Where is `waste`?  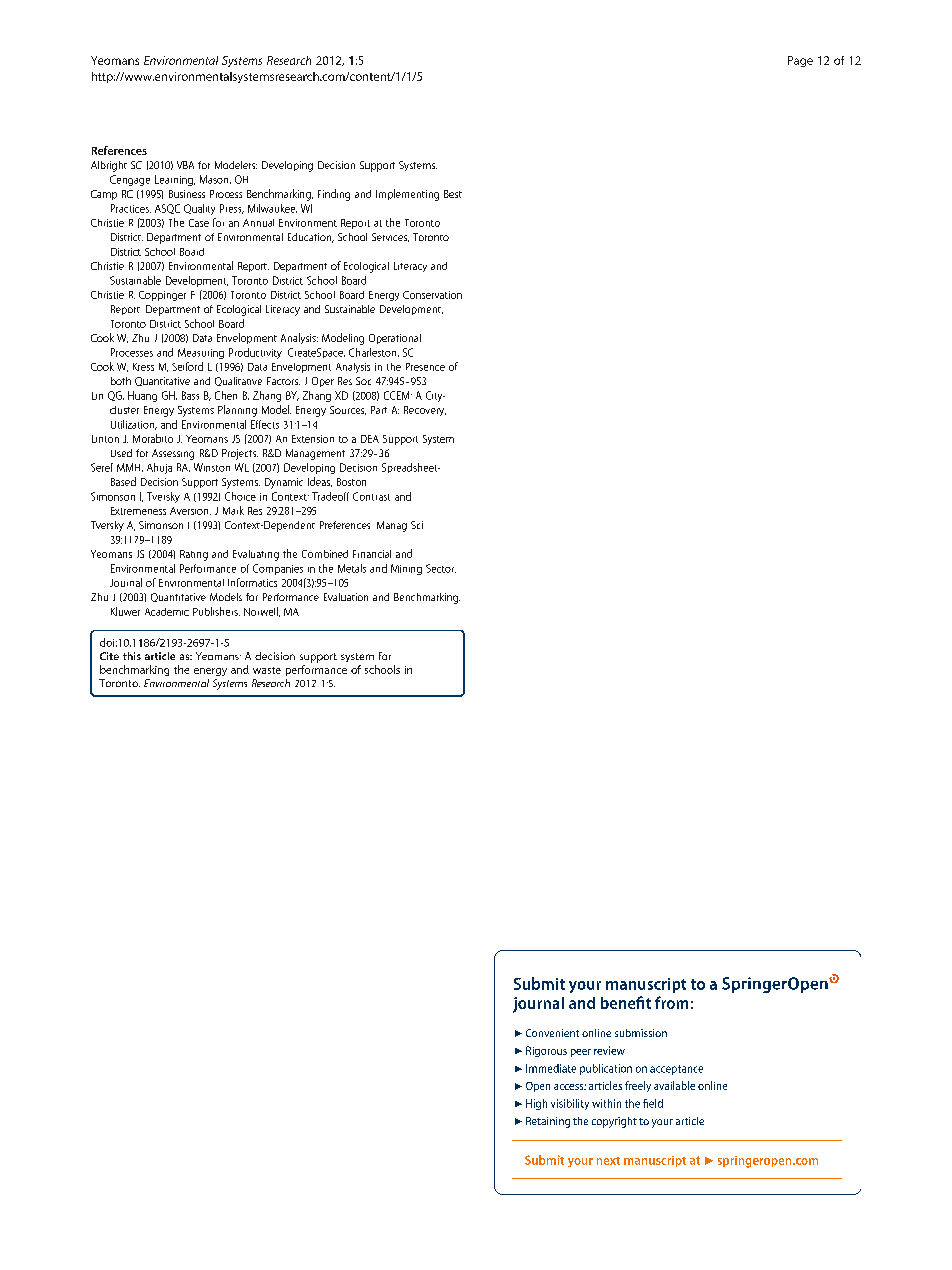
waste is located at coordinates (267, 670).
